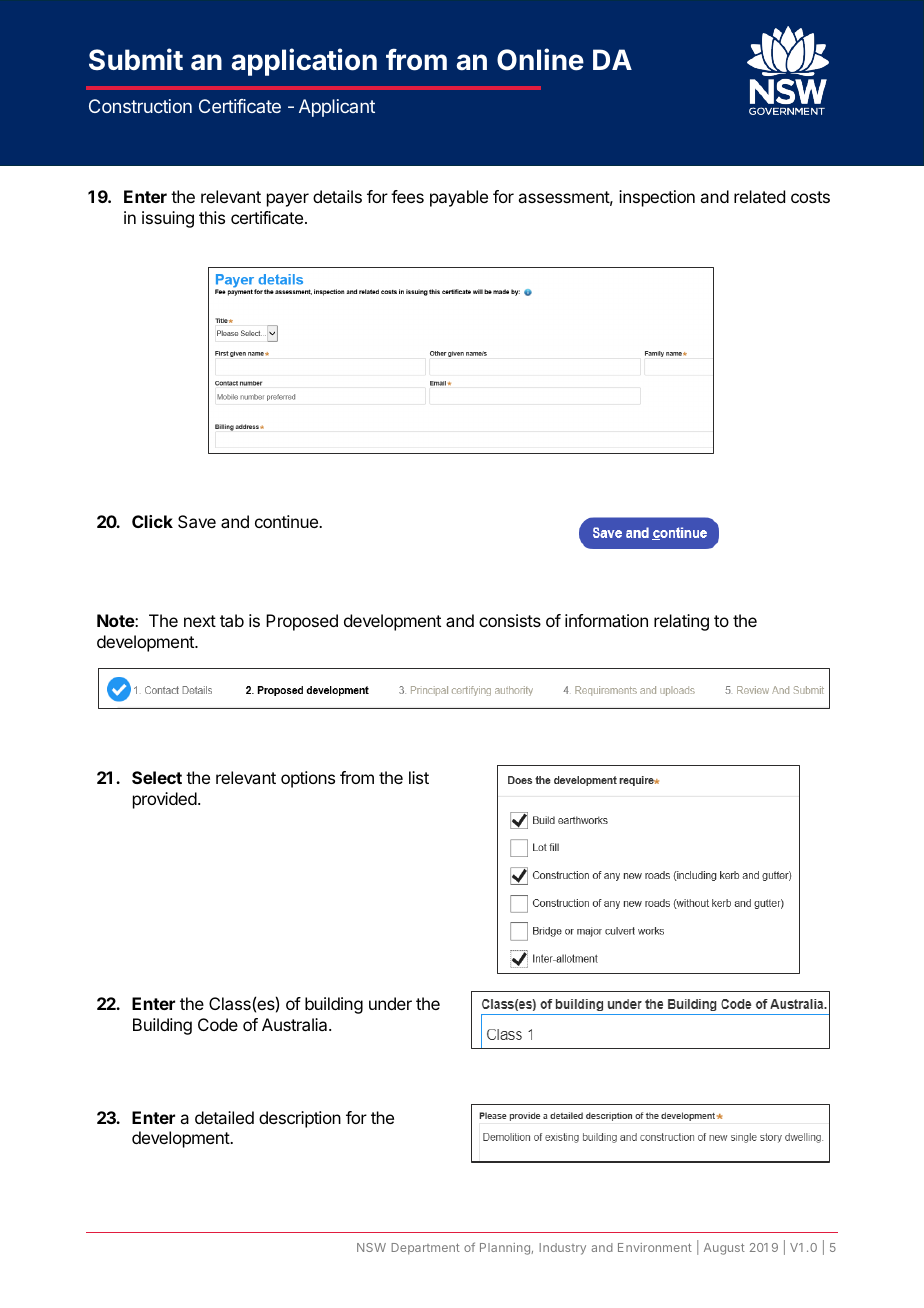  Describe the element at coordinates (140, 106) in the page. I see `Construction` at that location.
